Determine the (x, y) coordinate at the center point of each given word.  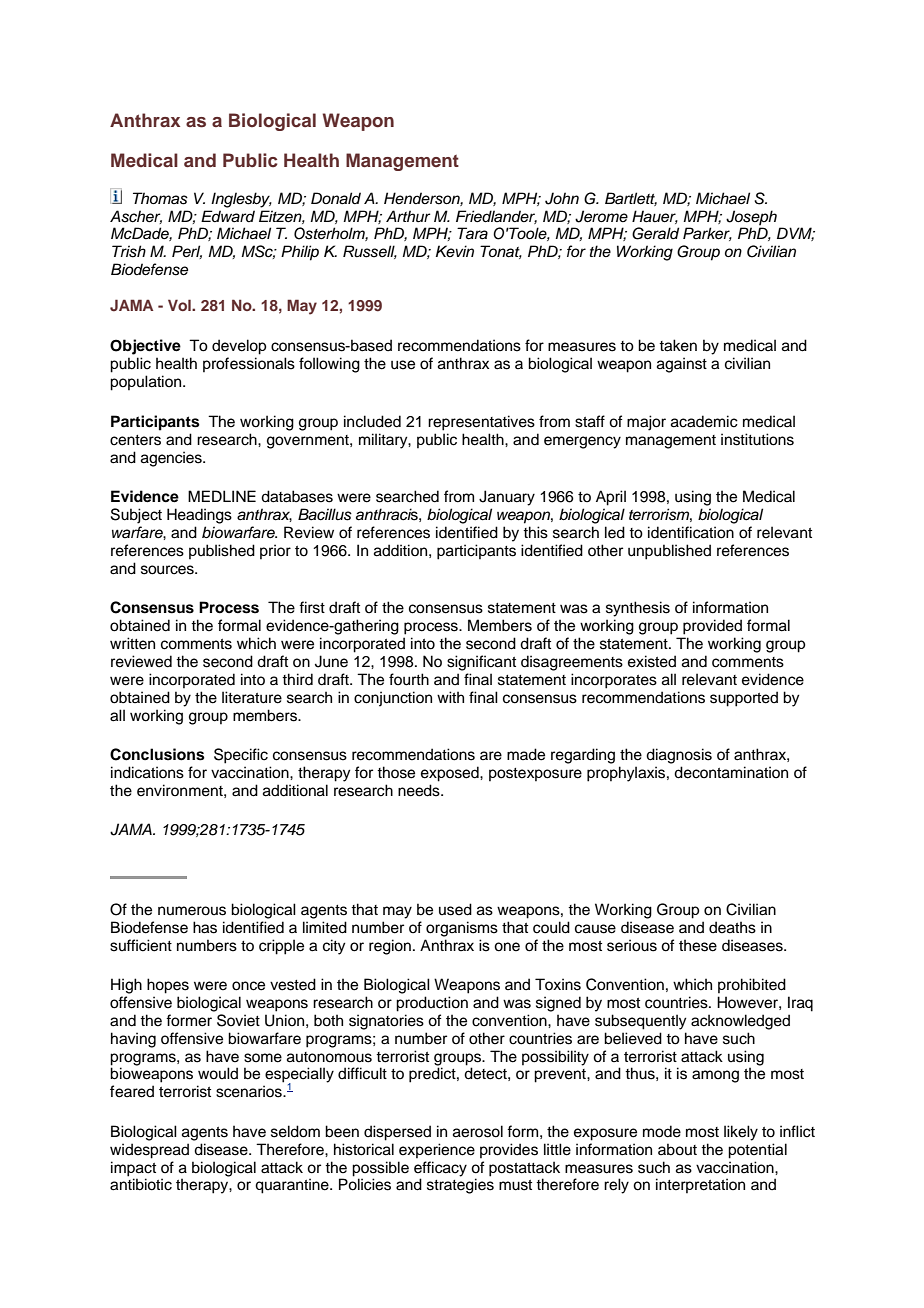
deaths (732, 927)
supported (744, 699)
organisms (462, 929)
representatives (481, 423)
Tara (472, 233)
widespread (149, 1151)
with (450, 697)
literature (252, 697)
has (205, 927)
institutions (757, 439)
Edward (228, 216)
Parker (707, 234)
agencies (172, 459)
